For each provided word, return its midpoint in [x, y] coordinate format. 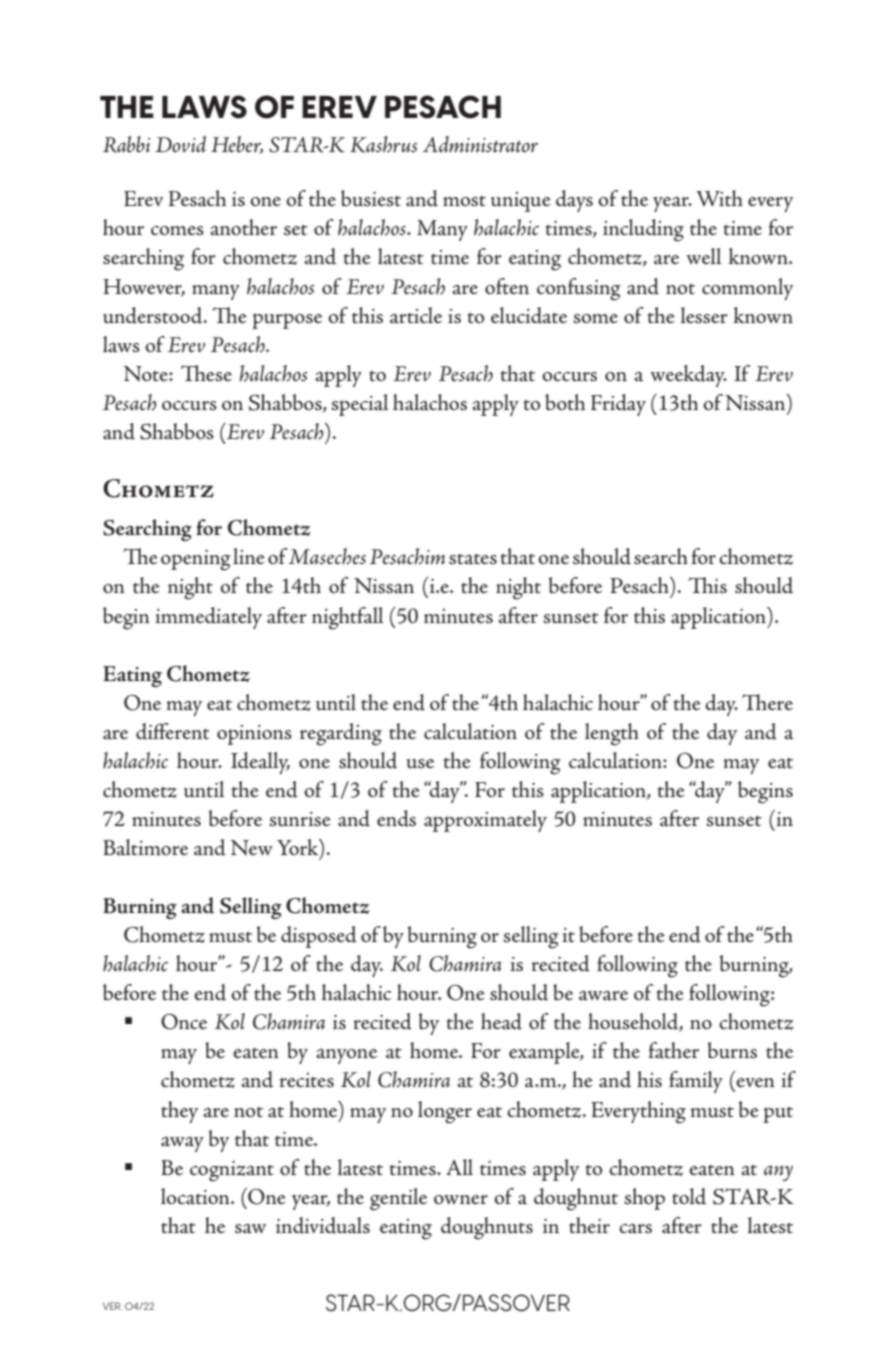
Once [184, 1021]
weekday [688, 376]
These [206, 373]
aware [603, 996]
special [360, 405]
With [719, 198]
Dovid [180, 144]
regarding [341, 734]
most [464, 201]
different [173, 731]
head [501, 1021]
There [767, 702]
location [196, 1196]
